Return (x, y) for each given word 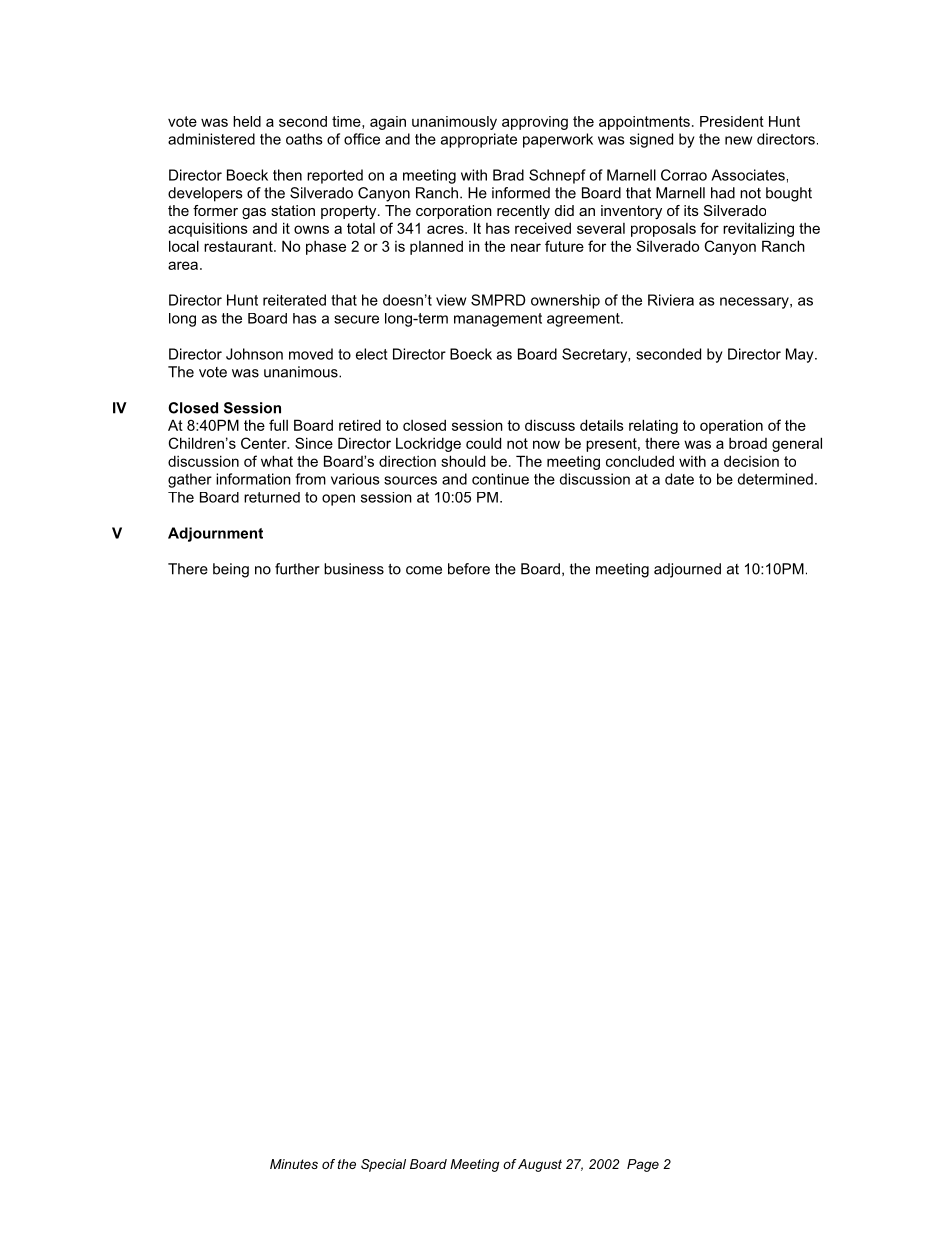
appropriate (479, 140)
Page (643, 1165)
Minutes (294, 1164)
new (738, 140)
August (540, 1165)
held (247, 121)
